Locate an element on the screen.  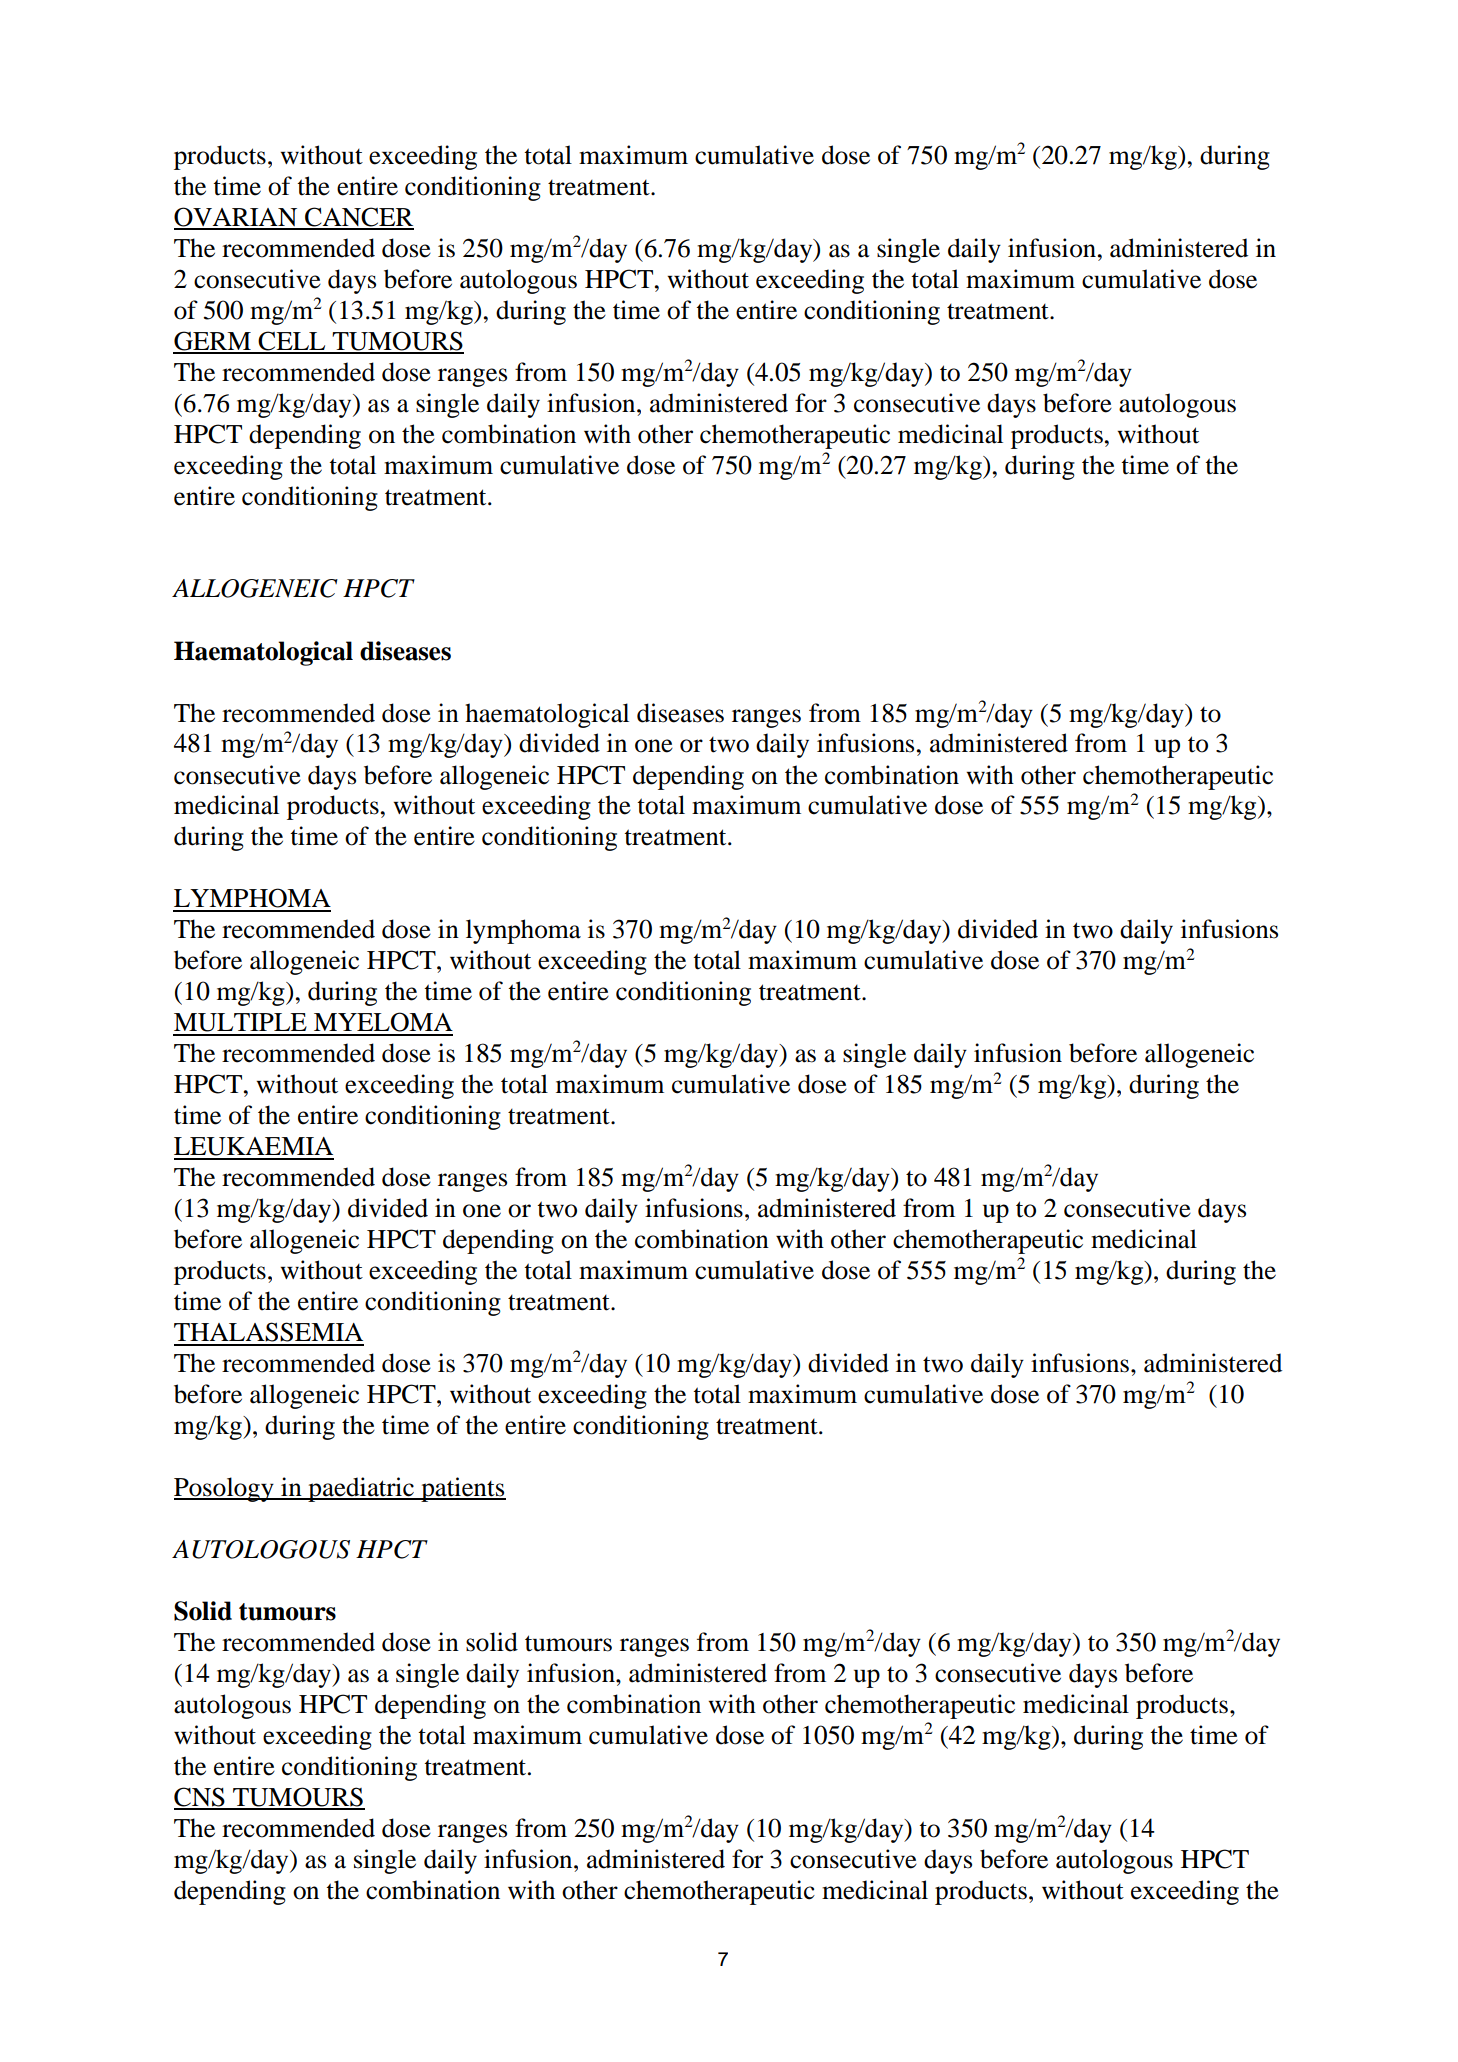
GERM is located at coordinates (213, 342).
